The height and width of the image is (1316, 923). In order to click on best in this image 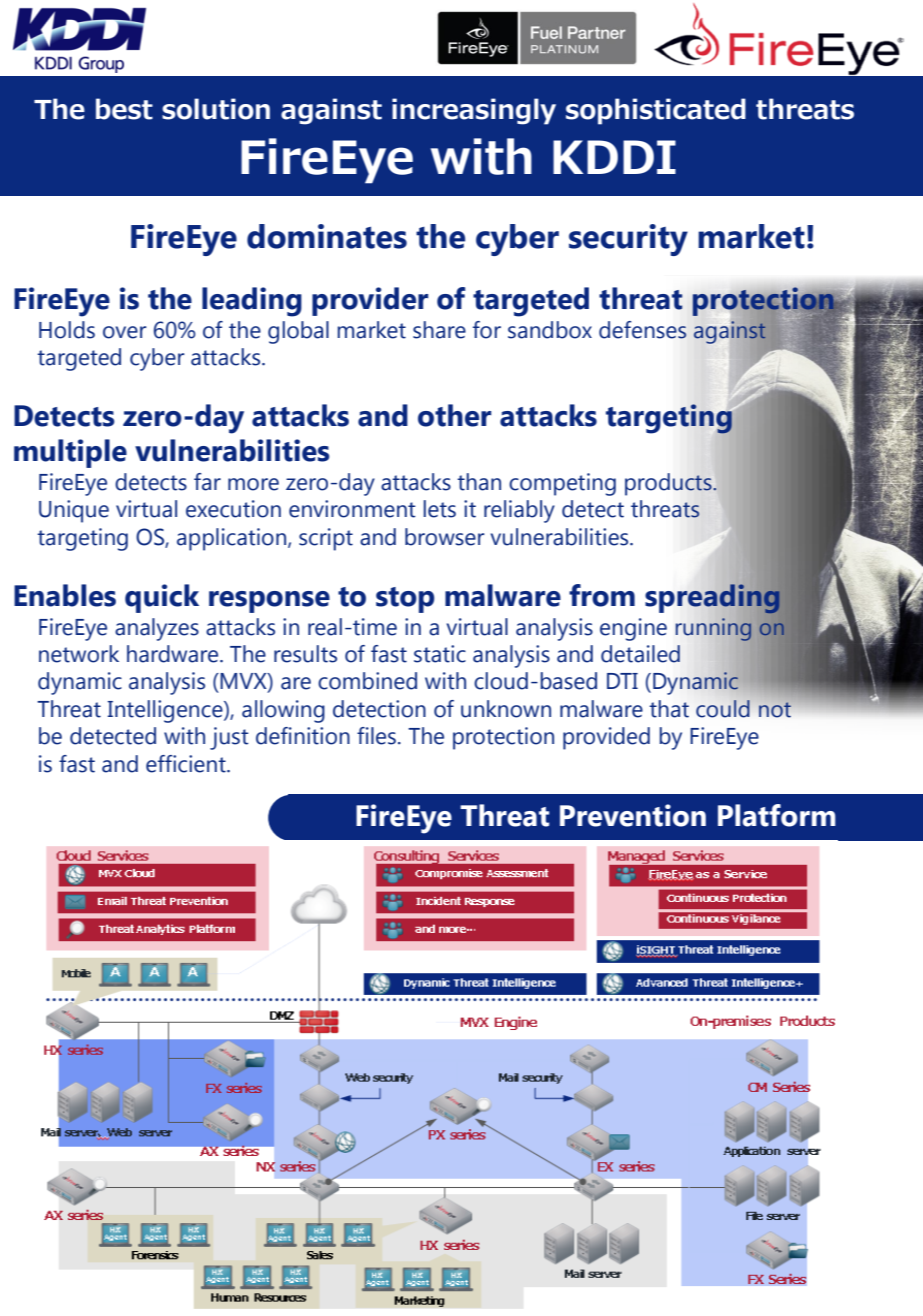, I will do `click(124, 109)`.
